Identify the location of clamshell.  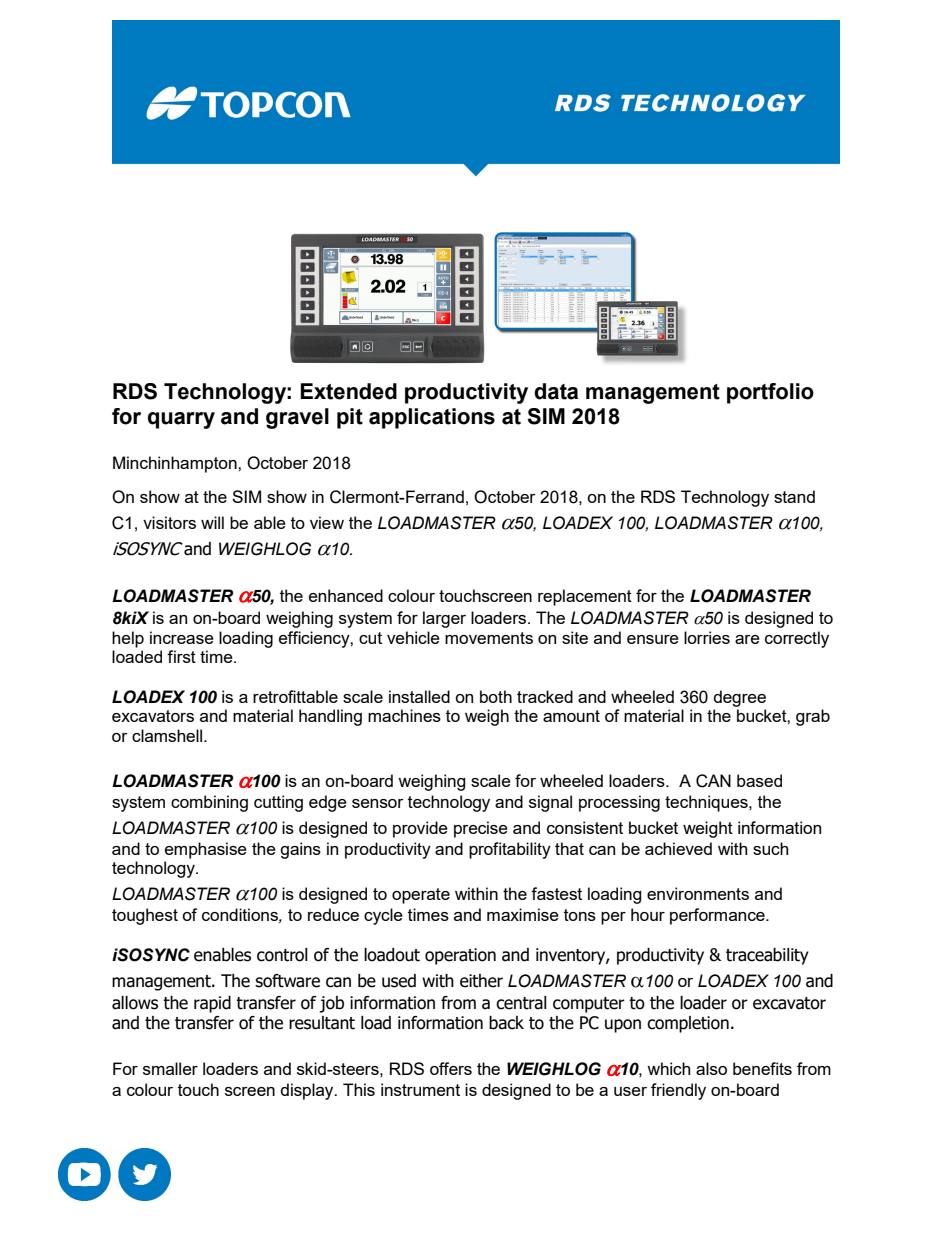
(168, 735).
